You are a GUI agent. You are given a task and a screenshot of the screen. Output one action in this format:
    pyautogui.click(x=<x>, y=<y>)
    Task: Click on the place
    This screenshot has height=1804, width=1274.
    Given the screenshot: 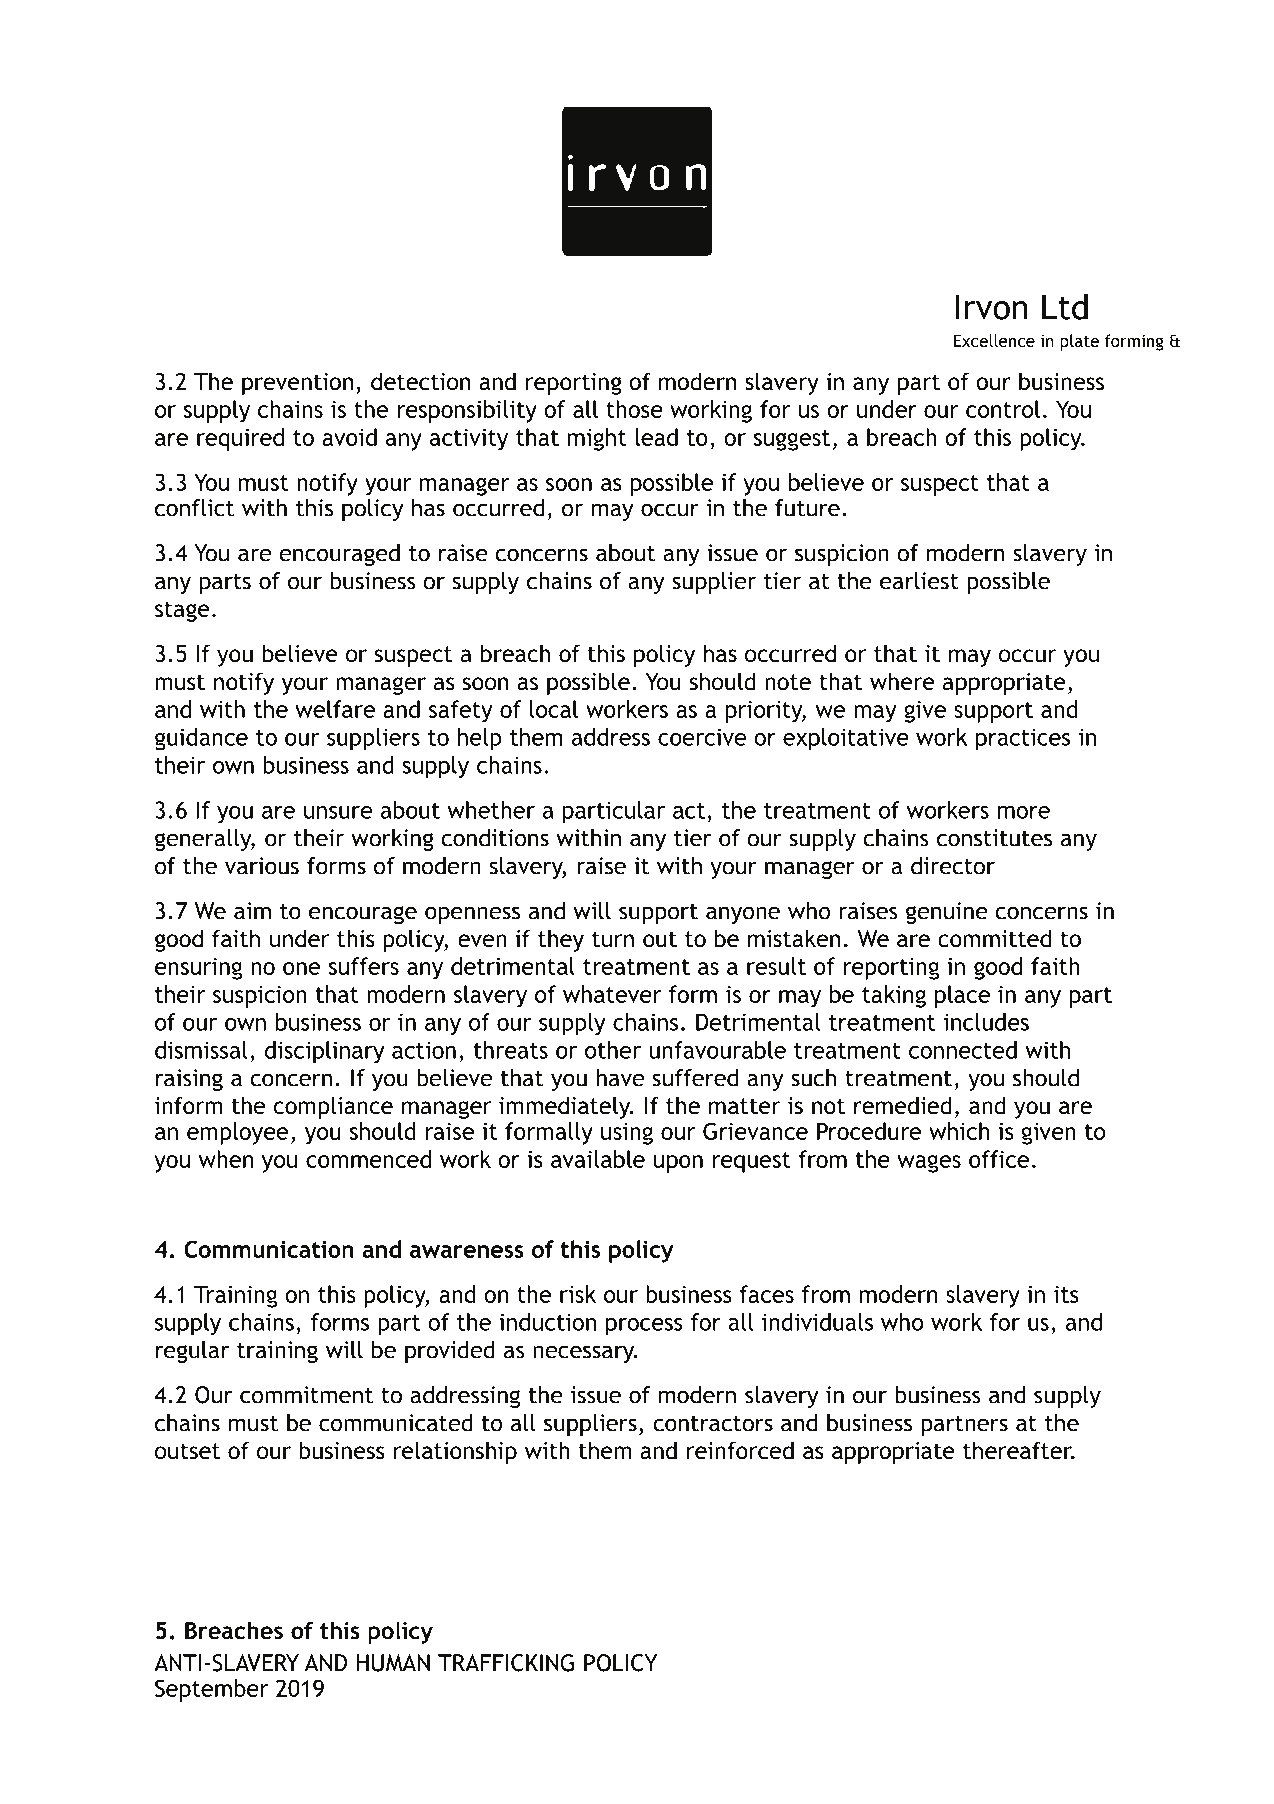 What is the action you would take?
    pyautogui.click(x=962, y=996)
